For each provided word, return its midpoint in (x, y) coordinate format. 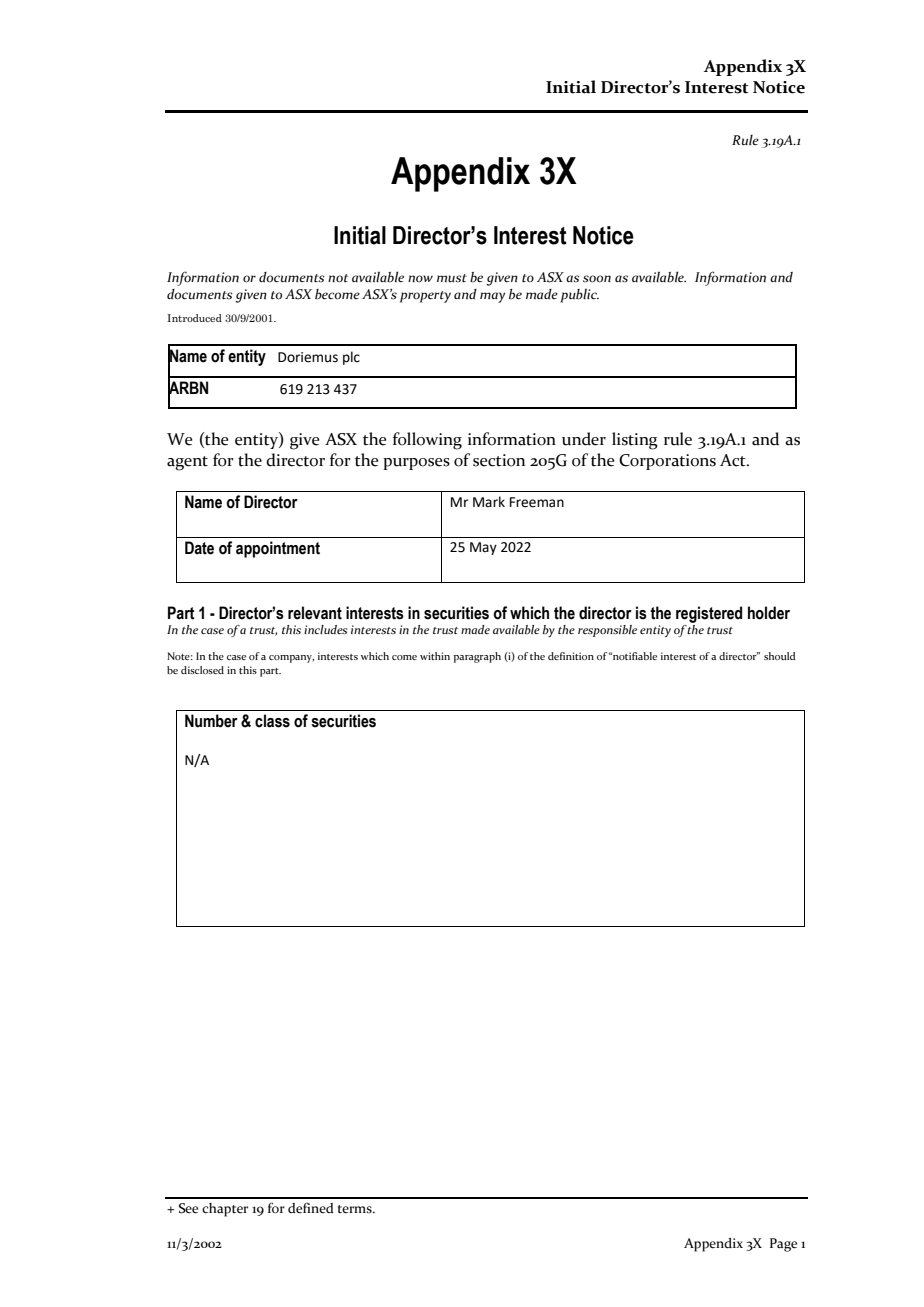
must (452, 278)
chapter (225, 1210)
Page (783, 1245)
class (272, 721)
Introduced (194, 318)
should (780, 656)
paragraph (477, 657)
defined (311, 1208)
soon (597, 279)
